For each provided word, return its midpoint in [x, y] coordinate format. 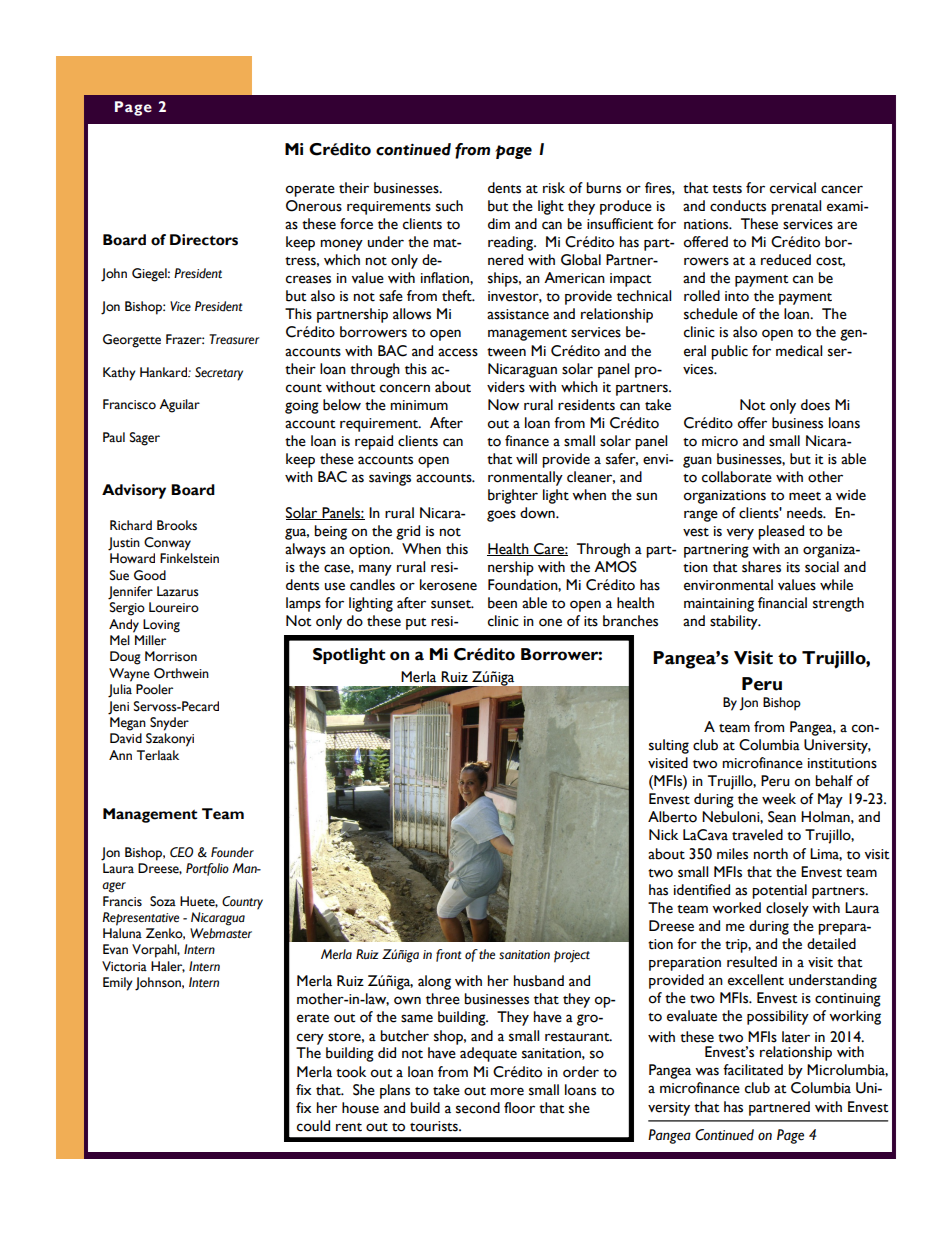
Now [503, 405]
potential [779, 891]
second [478, 1108]
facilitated [753, 1070]
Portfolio [207, 869]
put [416, 624]
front [448, 955]
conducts [738, 206]
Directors [204, 240]
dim [499, 223]
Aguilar [179, 406]
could [313, 1126]
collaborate [737, 477]
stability [735, 622]
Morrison [171, 656]
